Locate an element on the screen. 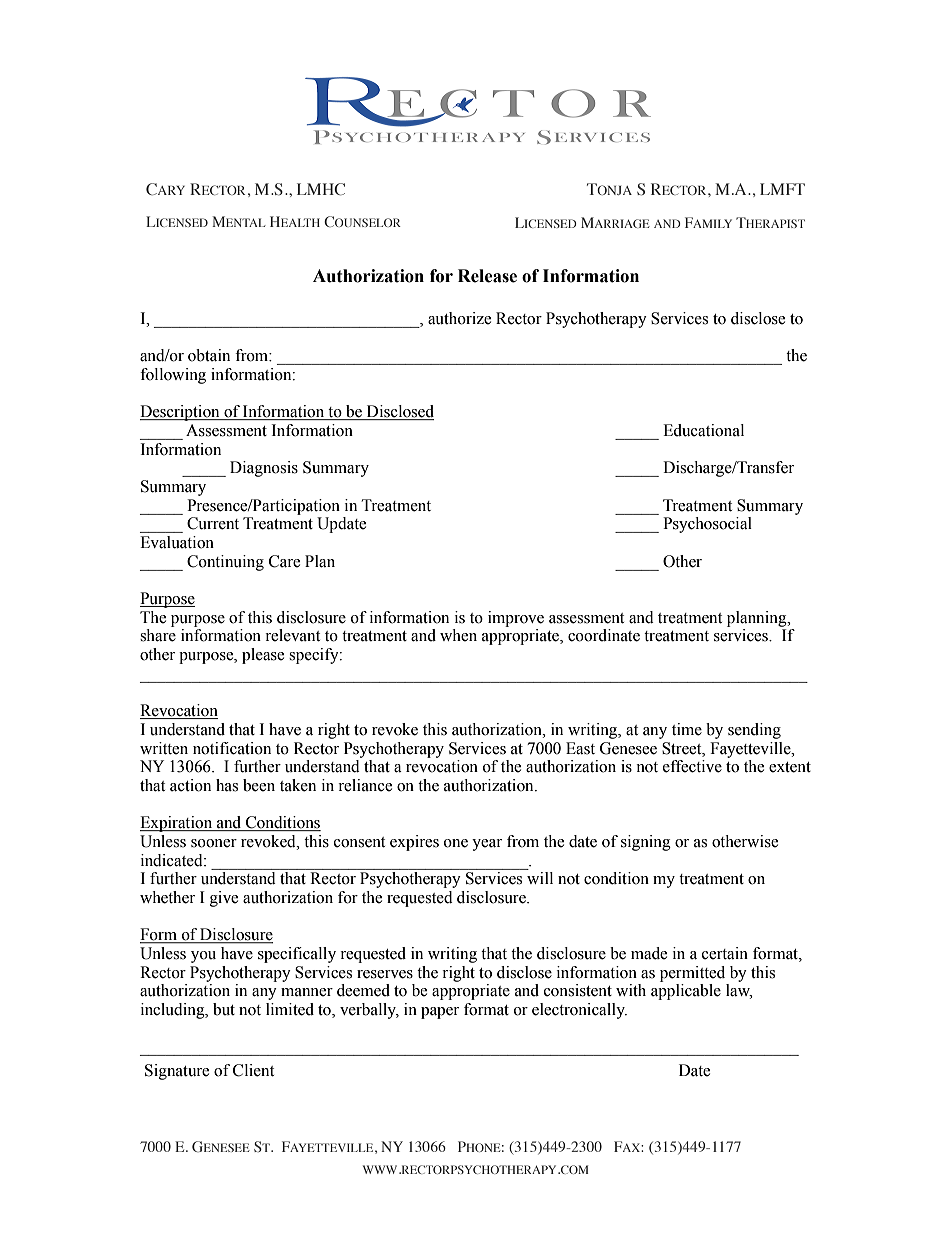 The height and width of the screenshot is (1233, 952). coordinate is located at coordinates (604, 635).
